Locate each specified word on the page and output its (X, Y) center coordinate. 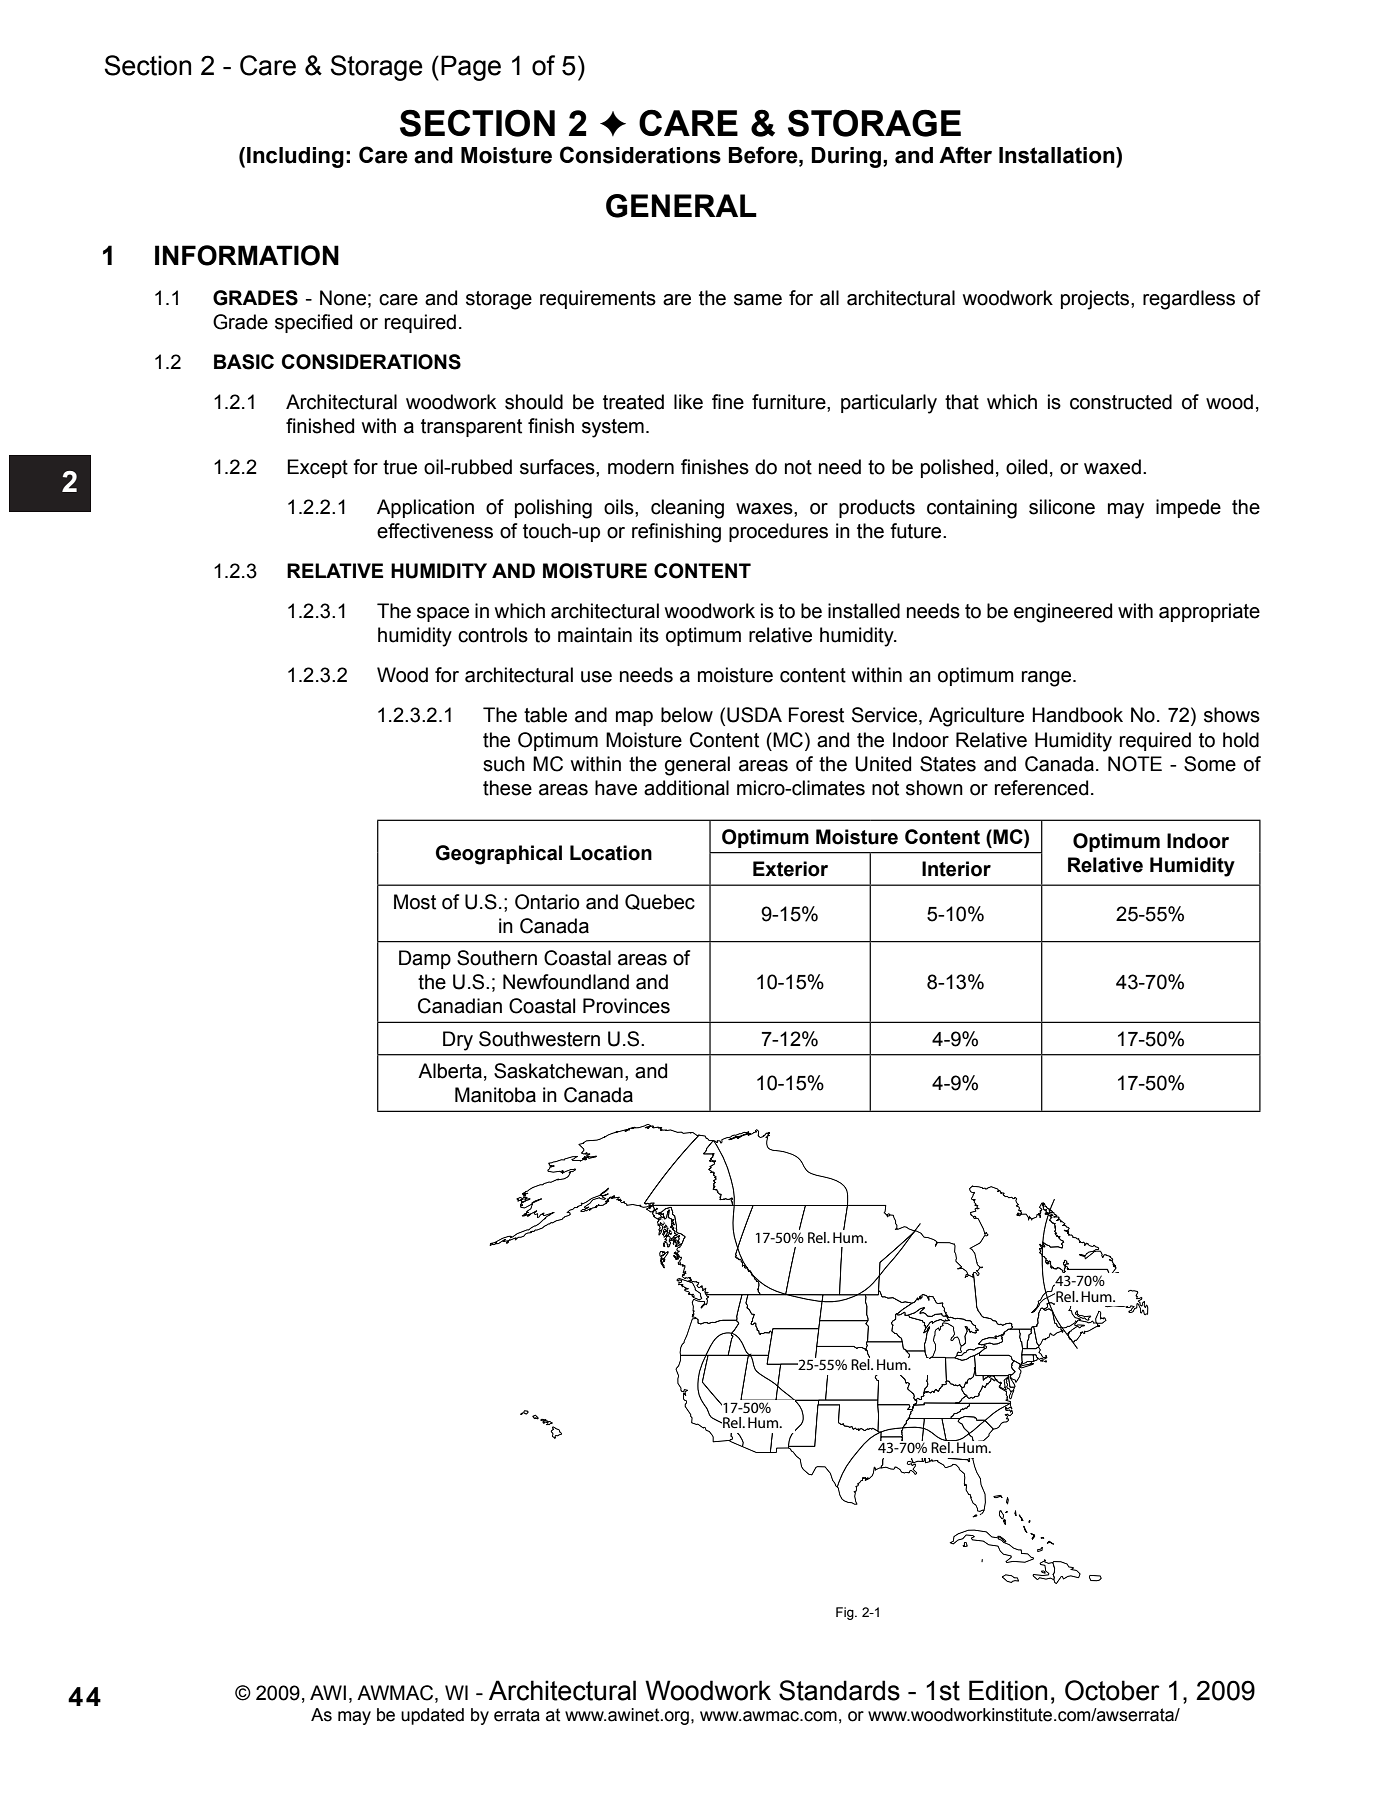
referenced (1041, 788)
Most (415, 902)
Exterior (790, 869)
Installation (1058, 155)
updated (432, 1716)
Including (295, 157)
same (758, 300)
